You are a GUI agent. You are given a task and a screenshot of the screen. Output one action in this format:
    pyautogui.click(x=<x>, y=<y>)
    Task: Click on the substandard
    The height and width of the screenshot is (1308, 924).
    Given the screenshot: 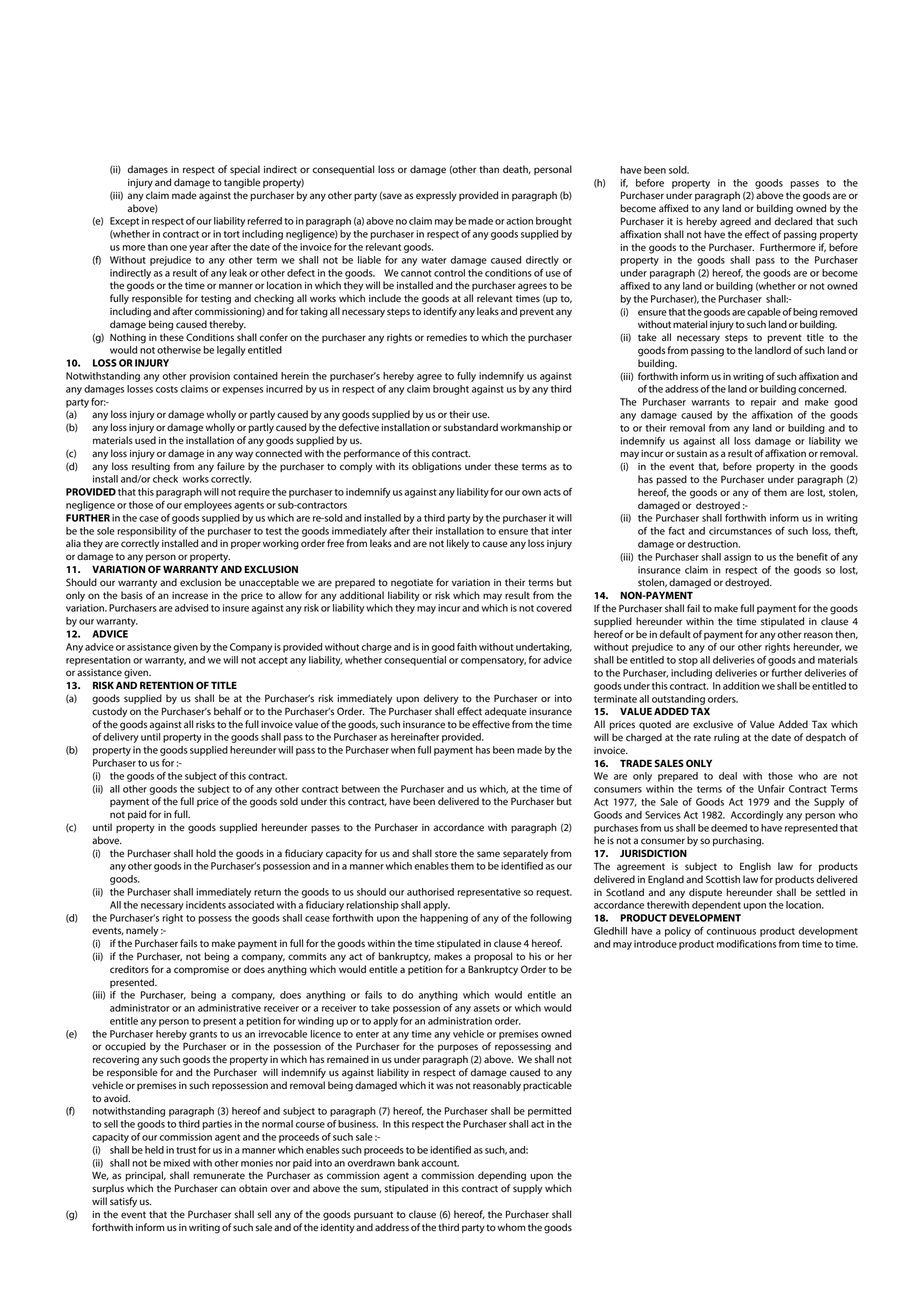 What is the action you would take?
    pyautogui.click(x=471, y=427)
